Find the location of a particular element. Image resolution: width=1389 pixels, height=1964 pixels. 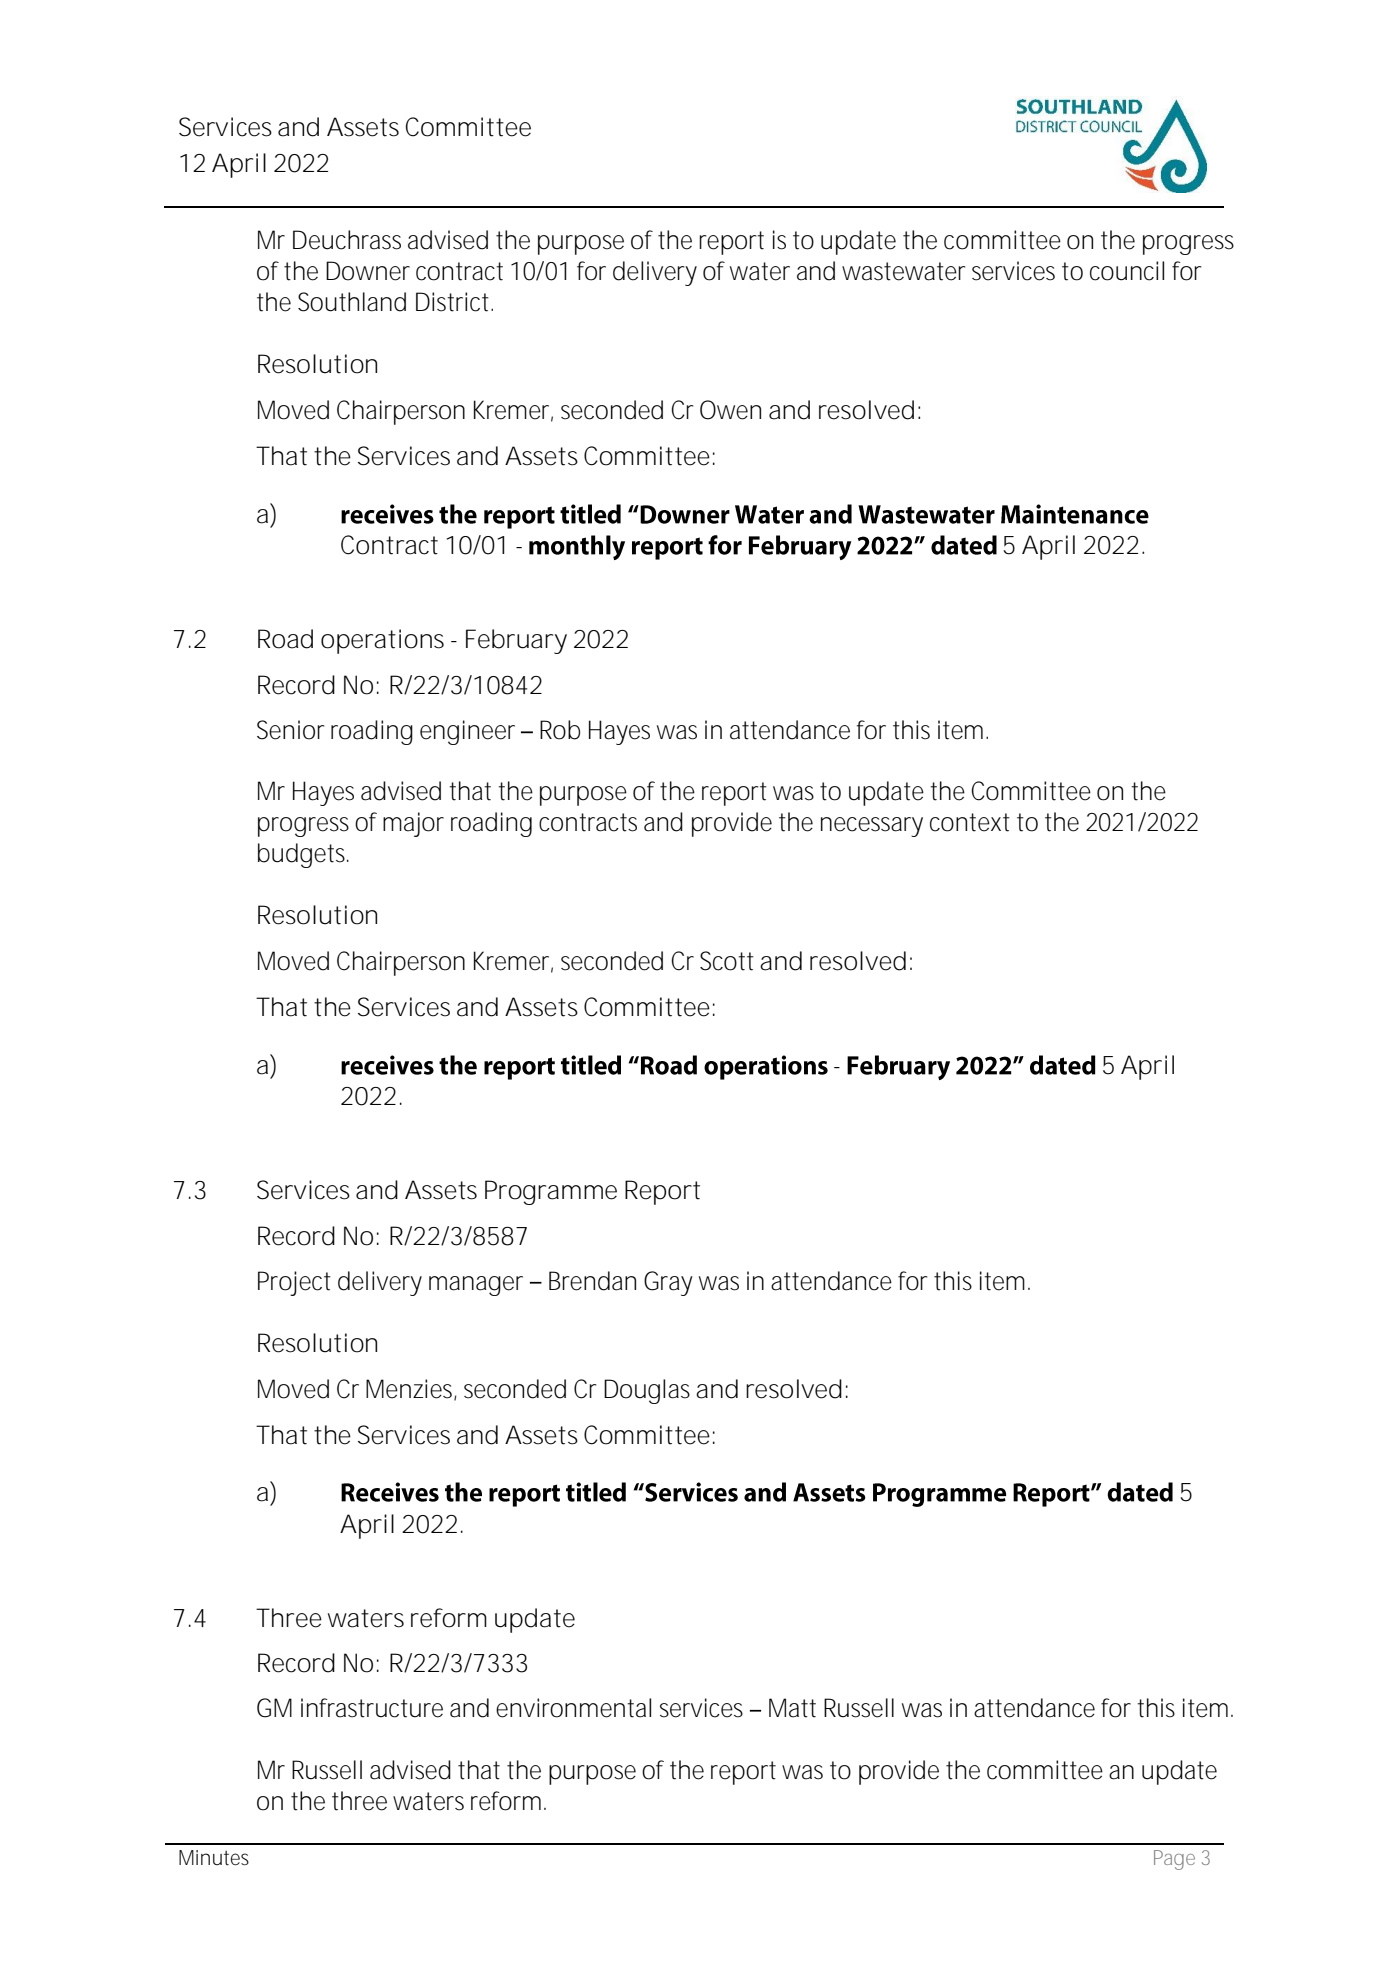

environmental is located at coordinates (573, 1708).
